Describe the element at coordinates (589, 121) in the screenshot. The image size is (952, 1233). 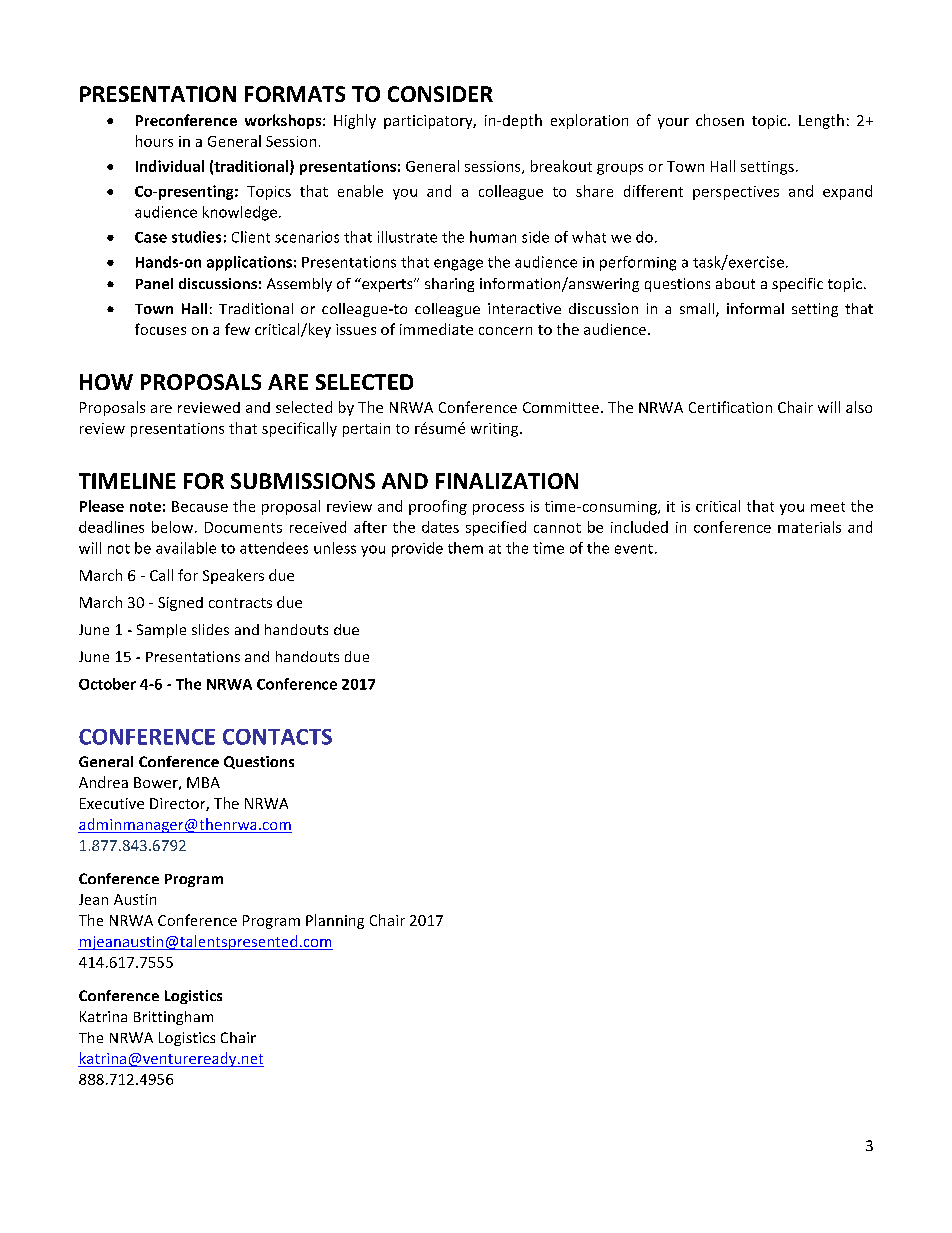
I see `exploration` at that location.
